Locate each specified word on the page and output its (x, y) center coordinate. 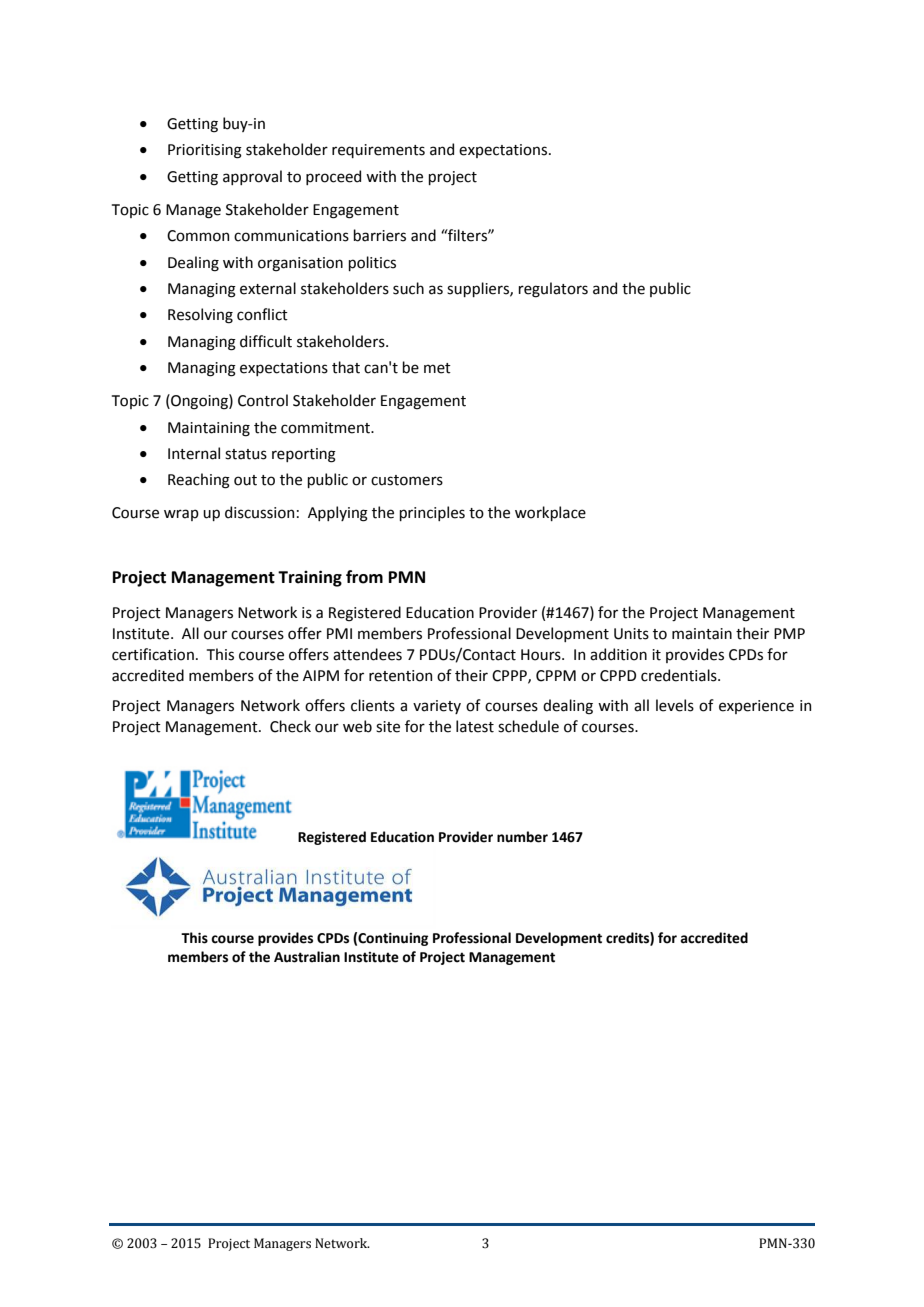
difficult (266, 341)
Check (290, 726)
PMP (789, 633)
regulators (553, 290)
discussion (259, 512)
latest (475, 726)
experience (756, 707)
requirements (378, 151)
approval (252, 177)
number (522, 837)
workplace (550, 513)
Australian (307, 957)
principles (432, 513)
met (437, 368)
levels (675, 705)
